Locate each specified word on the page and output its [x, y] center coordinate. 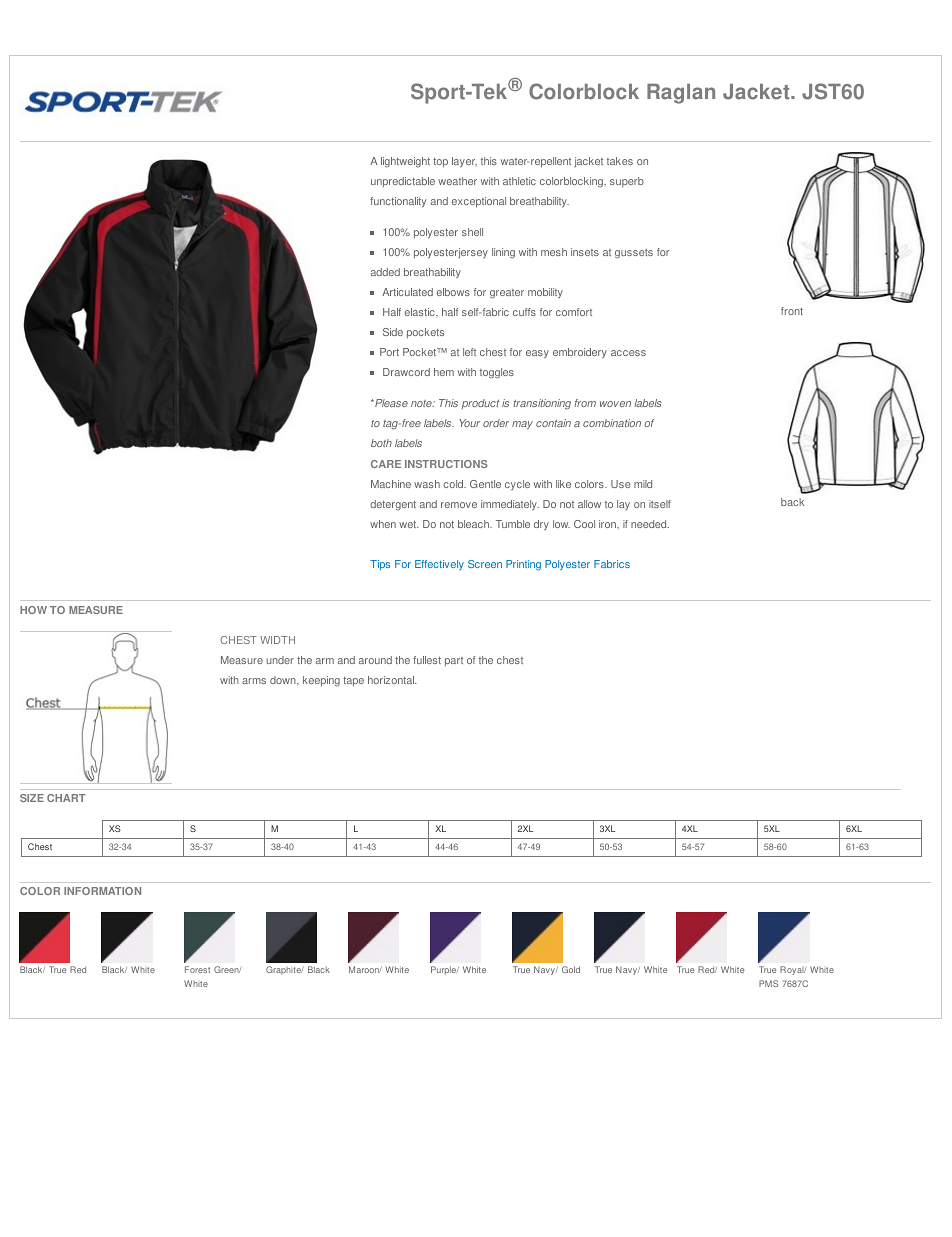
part [454, 661]
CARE [386, 464]
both [381, 443]
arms [254, 681]
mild [643, 484]
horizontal [392, 680]
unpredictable [403, 182]
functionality [398, 202]
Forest [197, 969]
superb [627, 182]
